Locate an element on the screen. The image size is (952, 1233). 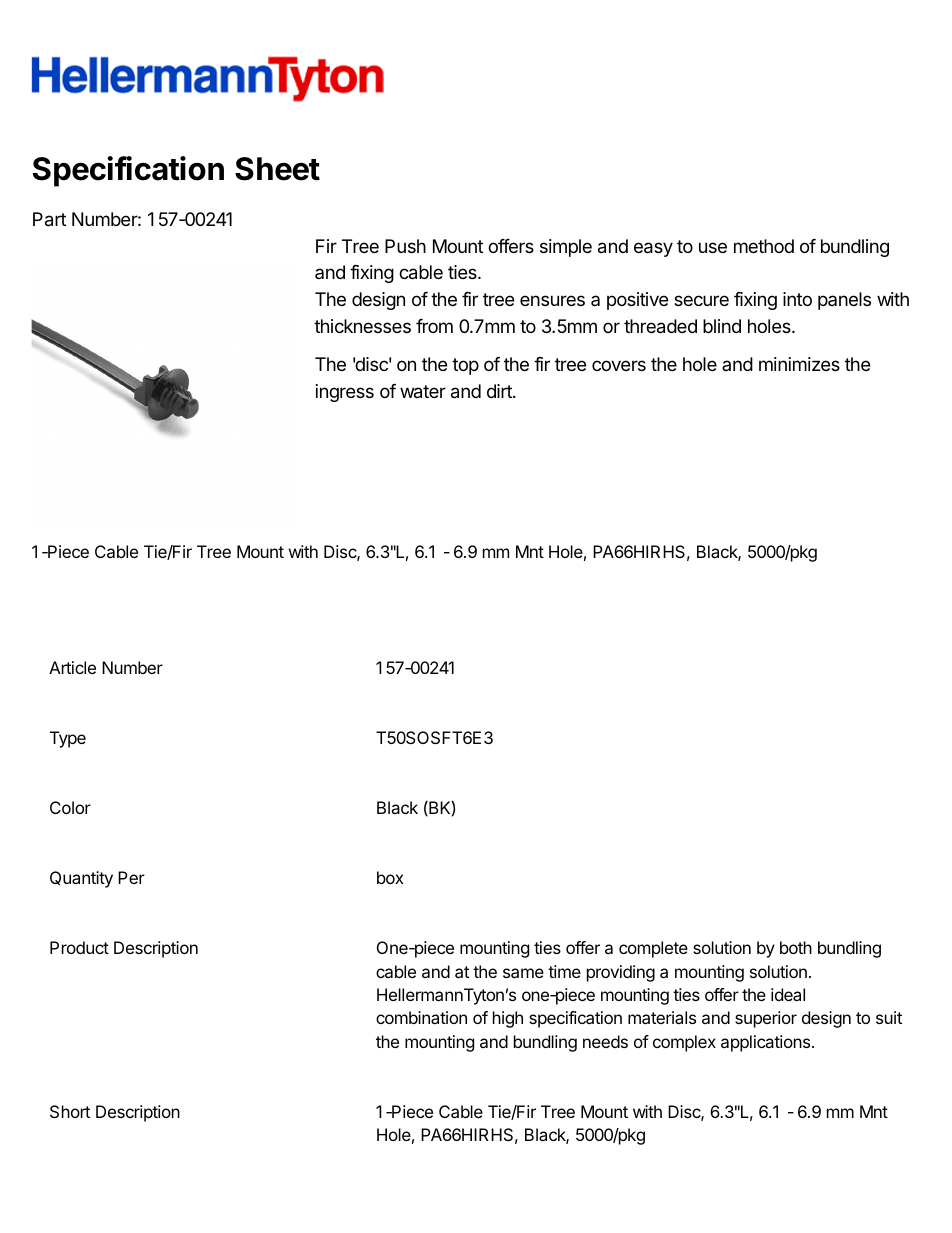
both is located at coordinates (796, 947).
